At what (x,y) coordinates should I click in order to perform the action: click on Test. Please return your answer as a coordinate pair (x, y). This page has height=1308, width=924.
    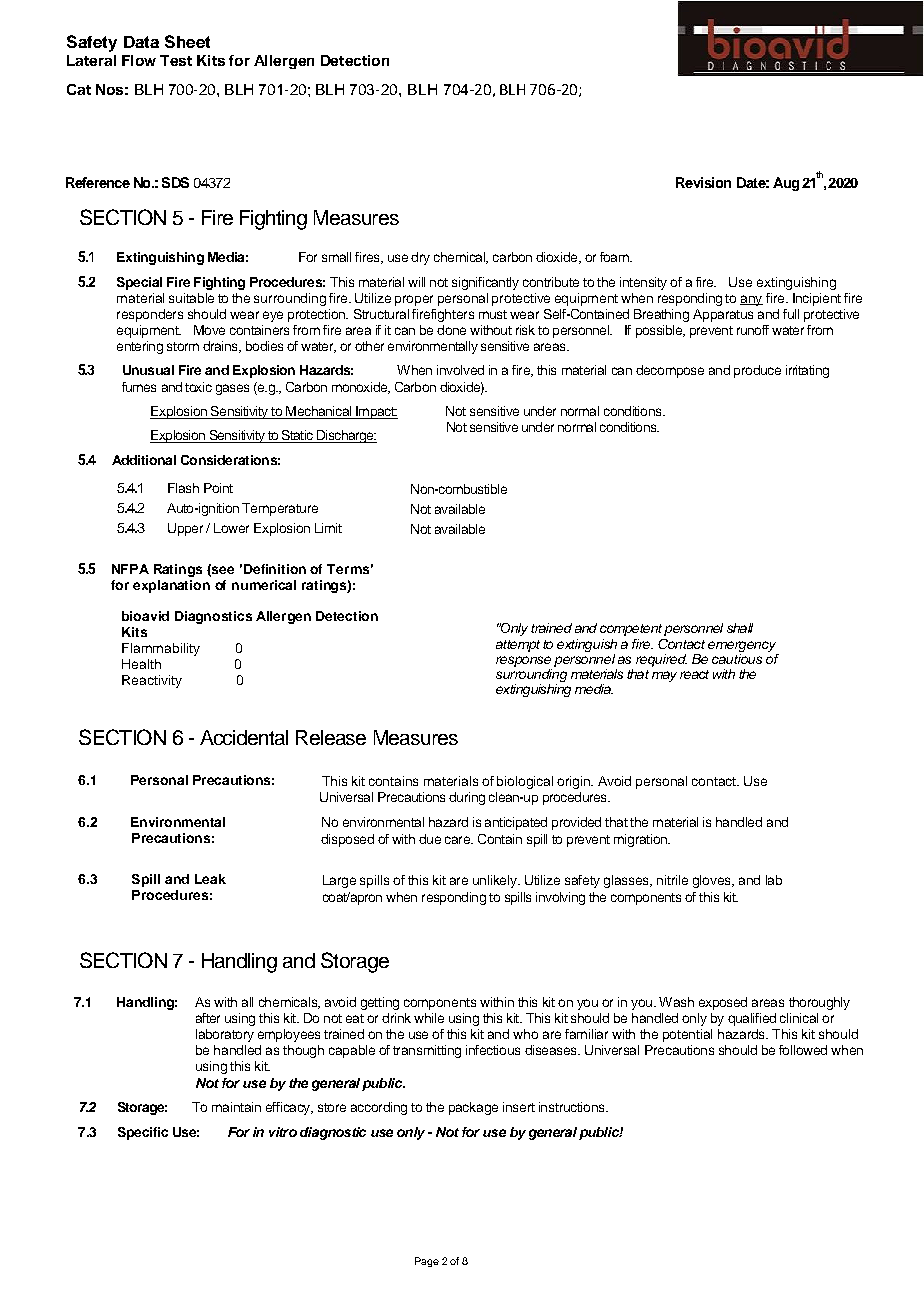
    Looking at the image, I should click on (176, 60).
